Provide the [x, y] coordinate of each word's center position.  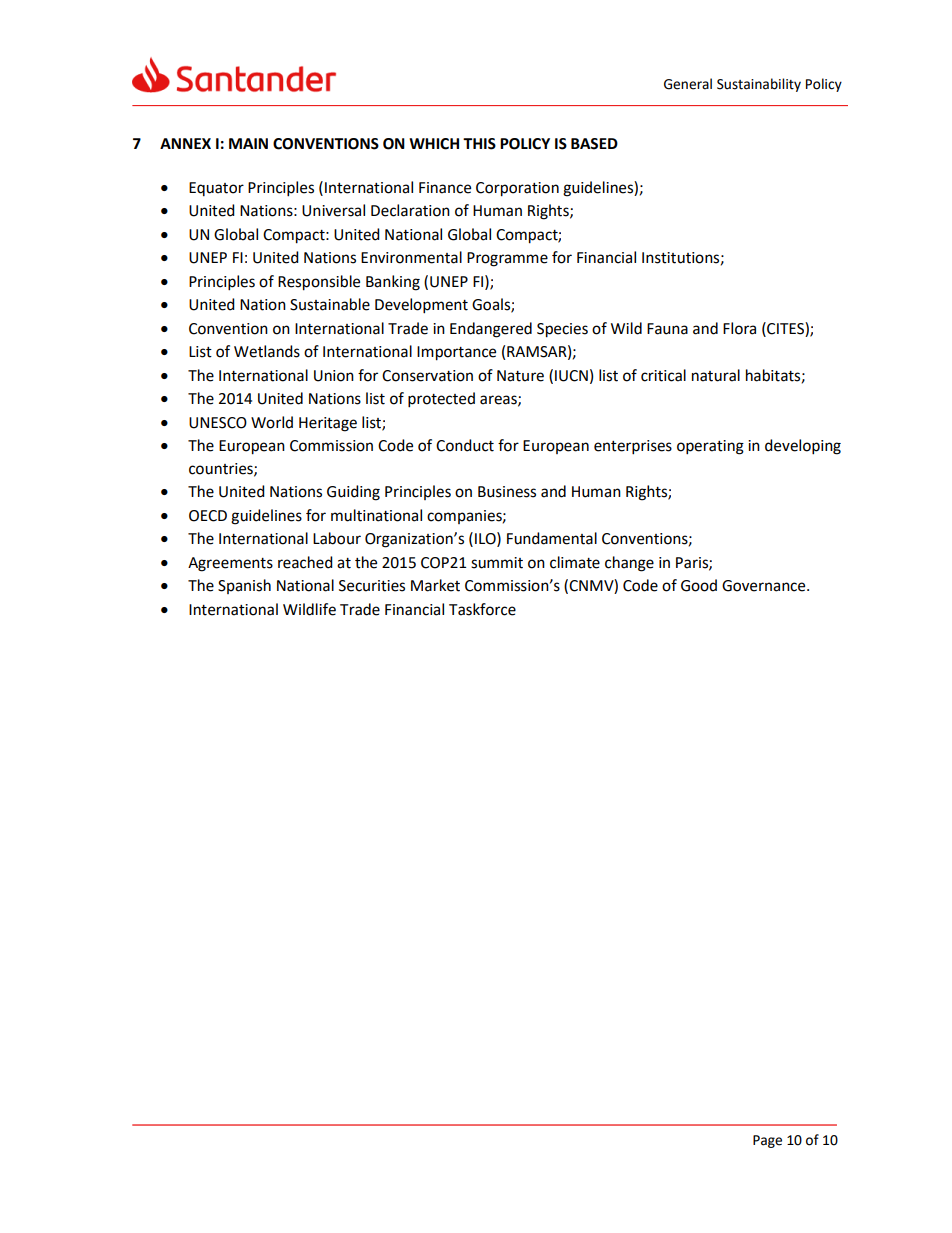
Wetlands [267, 351]
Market [435, 585]
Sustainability [759, 85]
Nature [520, 376]
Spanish [244, 586]
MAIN [248, 143]
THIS [479, 144]
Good [699, 585]
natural [716, 375]
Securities [372, 586]
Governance [765, 586]
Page [767, 1141]
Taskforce [482, 609]
